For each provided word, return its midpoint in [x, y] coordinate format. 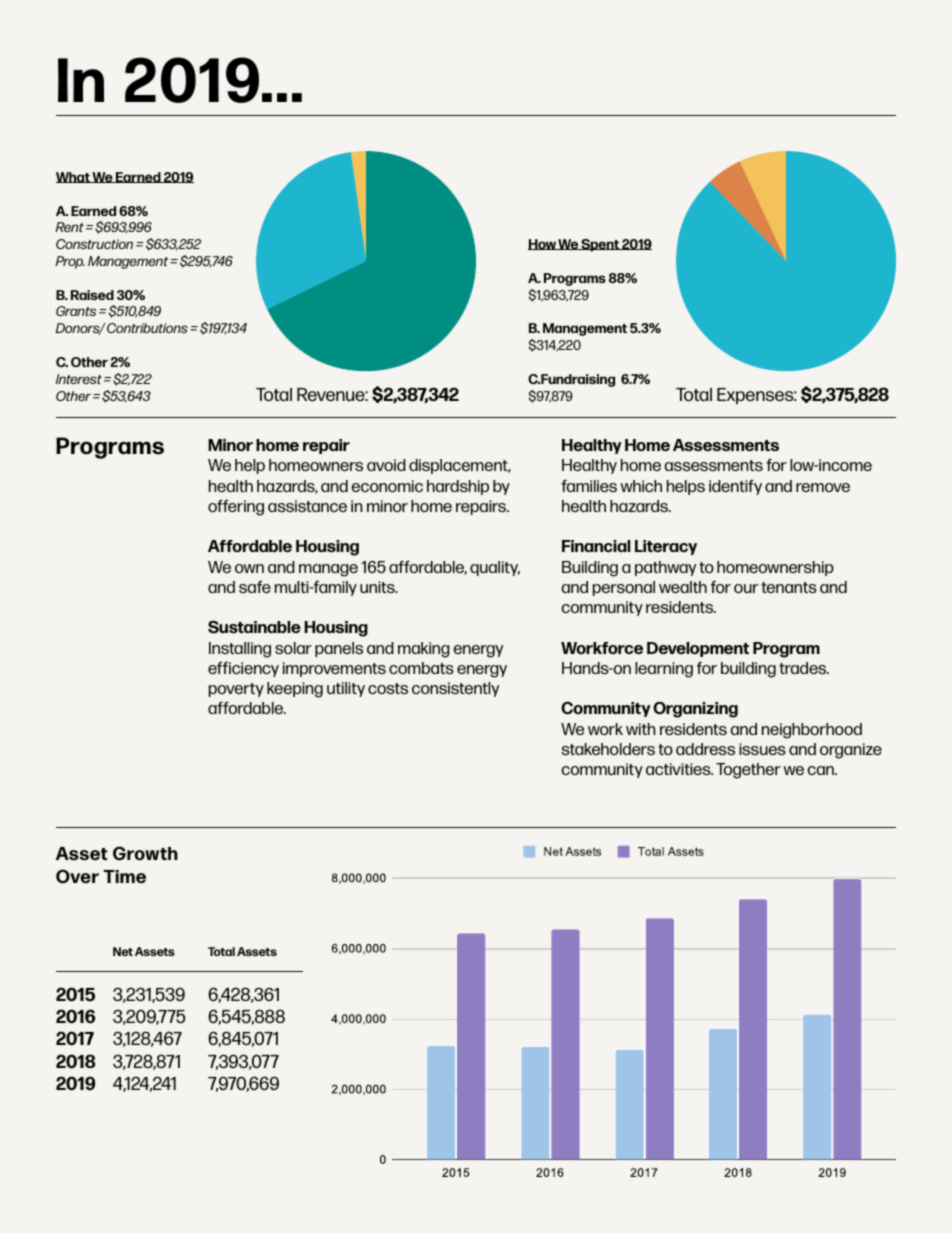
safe [255, 587]
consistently [455, 689]
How [543, 244]
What [74, 177]
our [746, 588]
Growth [145, 853]
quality [495, 568]
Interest [79, 379]
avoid [386, 465]
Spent [600, 245]
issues [762, 749]
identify [735, 487]
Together [748, 771]
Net [123, 951]
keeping [295, 690]
